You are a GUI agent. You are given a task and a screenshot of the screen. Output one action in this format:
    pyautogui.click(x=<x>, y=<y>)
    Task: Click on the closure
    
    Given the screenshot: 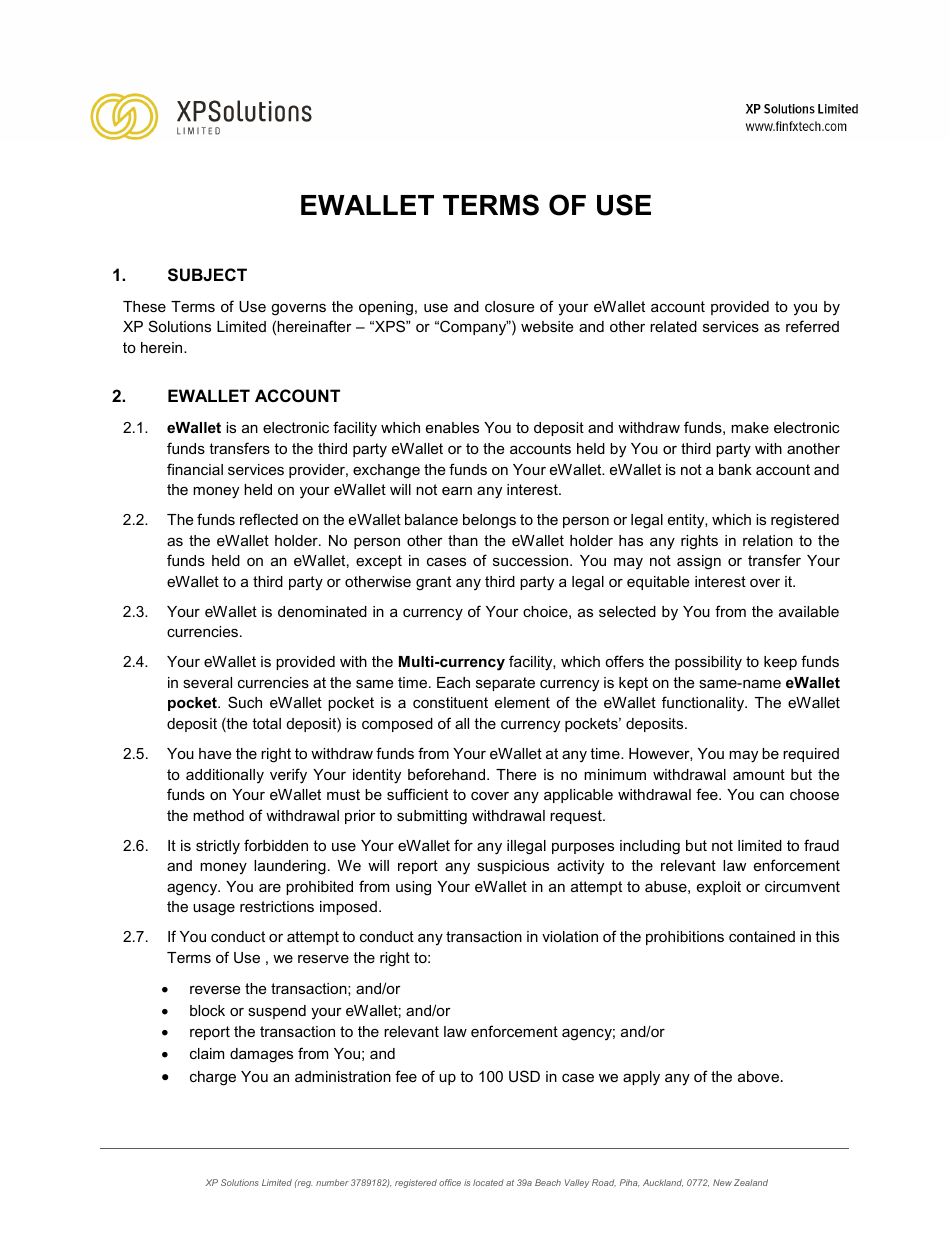 What is the action you would take?
    pyautogui.click(x=509, y=306)
